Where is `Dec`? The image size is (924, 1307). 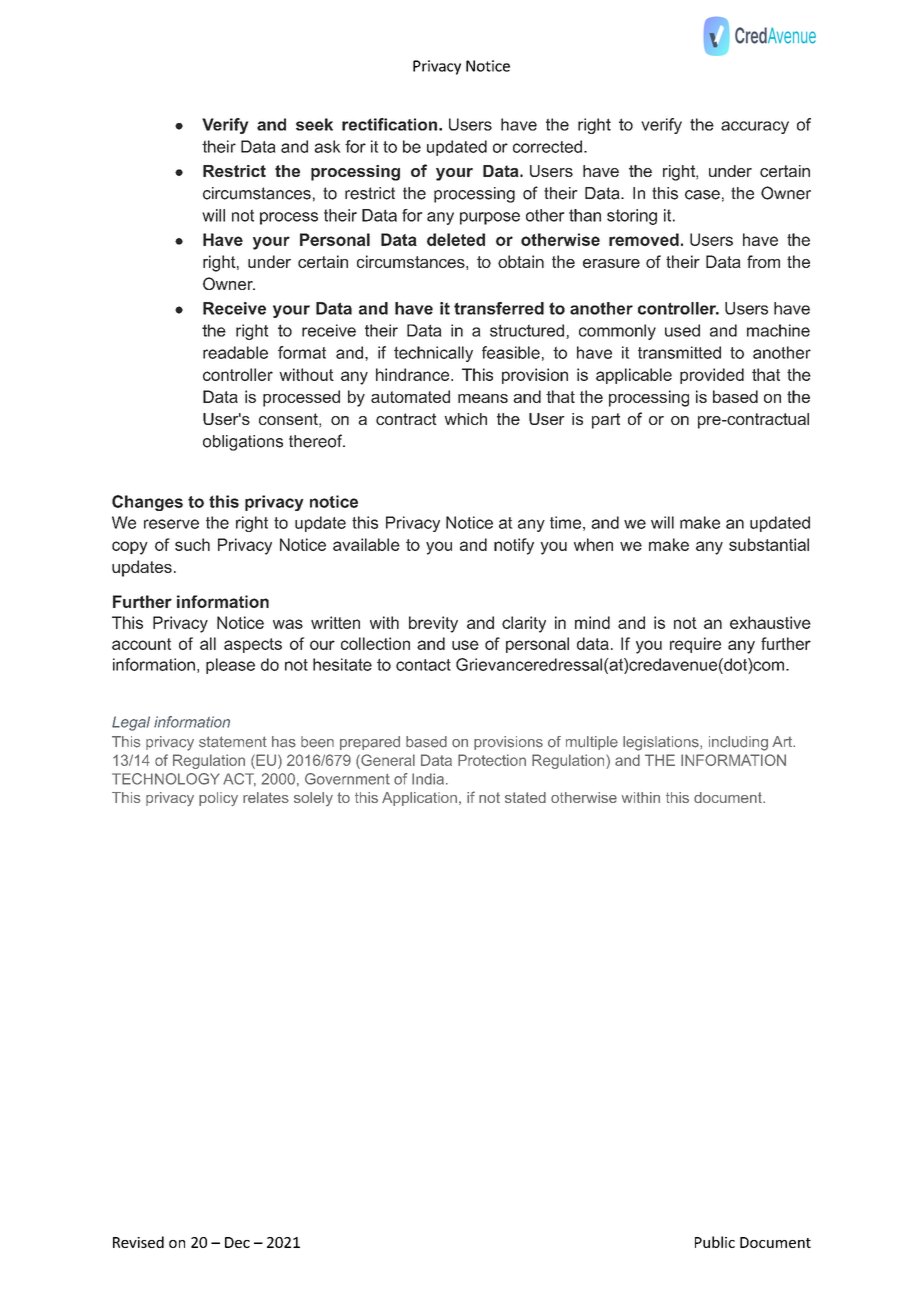
Dec is located at coordinates (237, 1242).
